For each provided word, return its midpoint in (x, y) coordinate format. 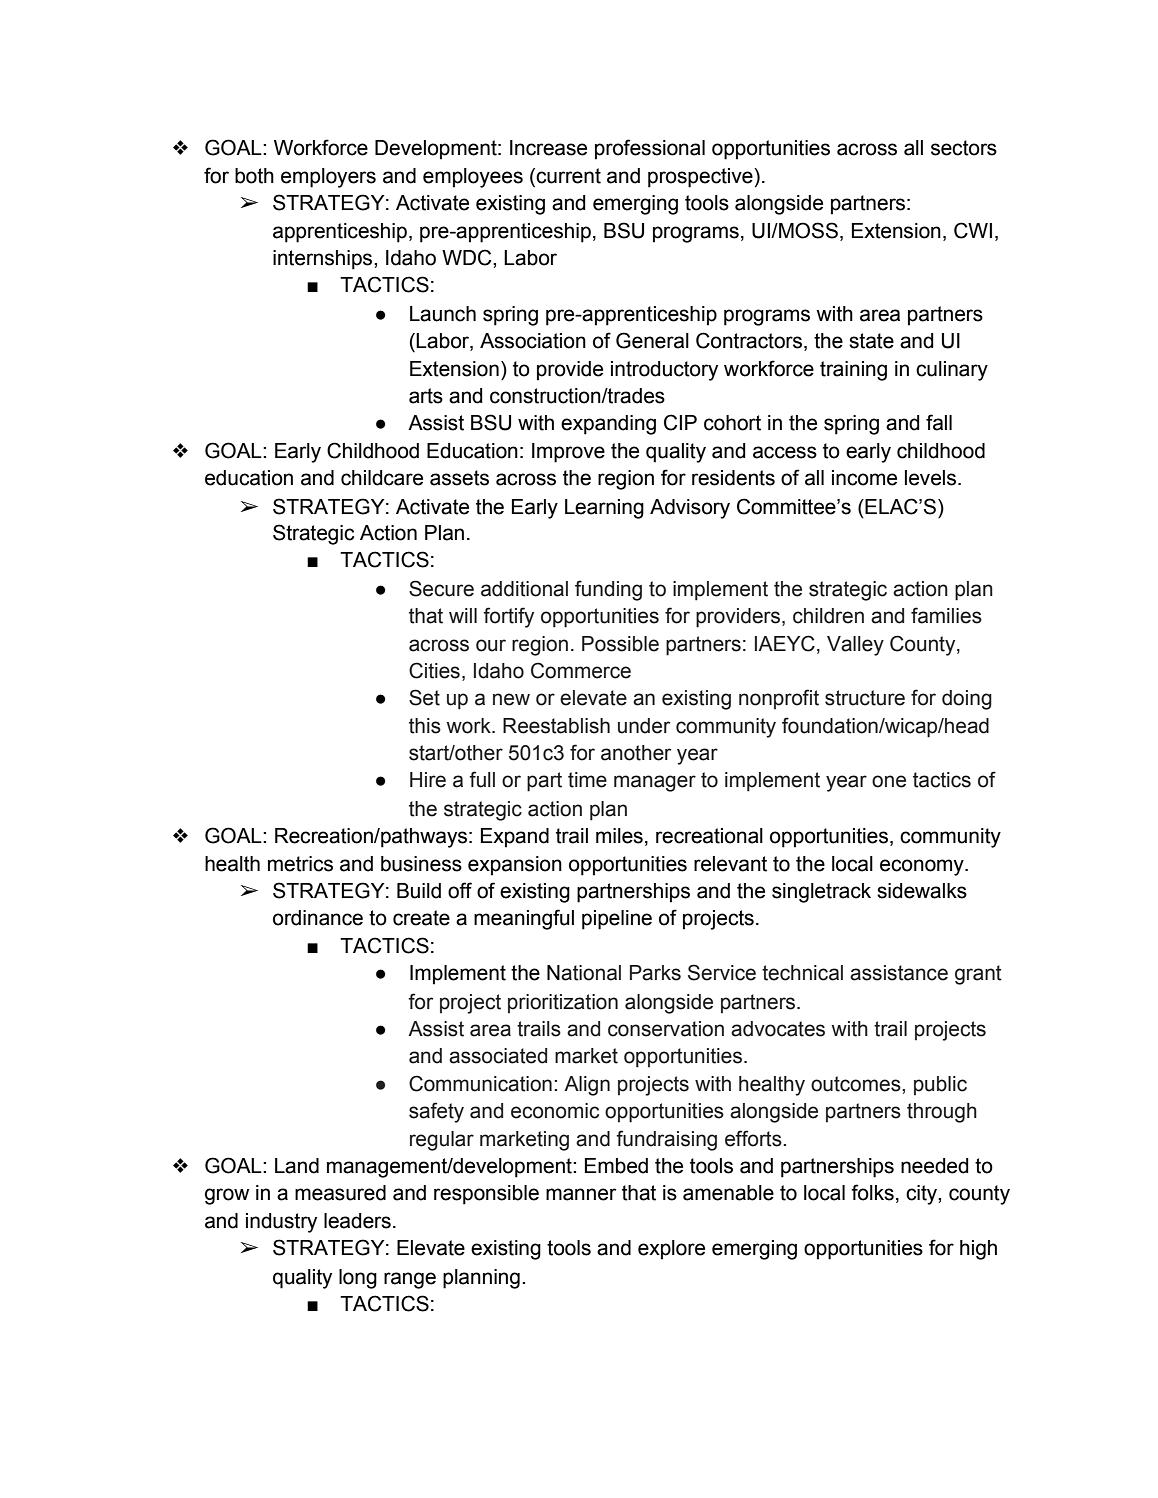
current (567, 177)
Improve (568, 453)
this (425, 726)
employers (328, 178)
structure (865, 698)
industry (281, 1223)
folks (872, 1192)
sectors (964, 148)
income (864, 478)
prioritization (563, 1003)
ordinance (318, 918)
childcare (382, 478)
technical (802, 973)
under (644, 726)
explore (671, 1250)
